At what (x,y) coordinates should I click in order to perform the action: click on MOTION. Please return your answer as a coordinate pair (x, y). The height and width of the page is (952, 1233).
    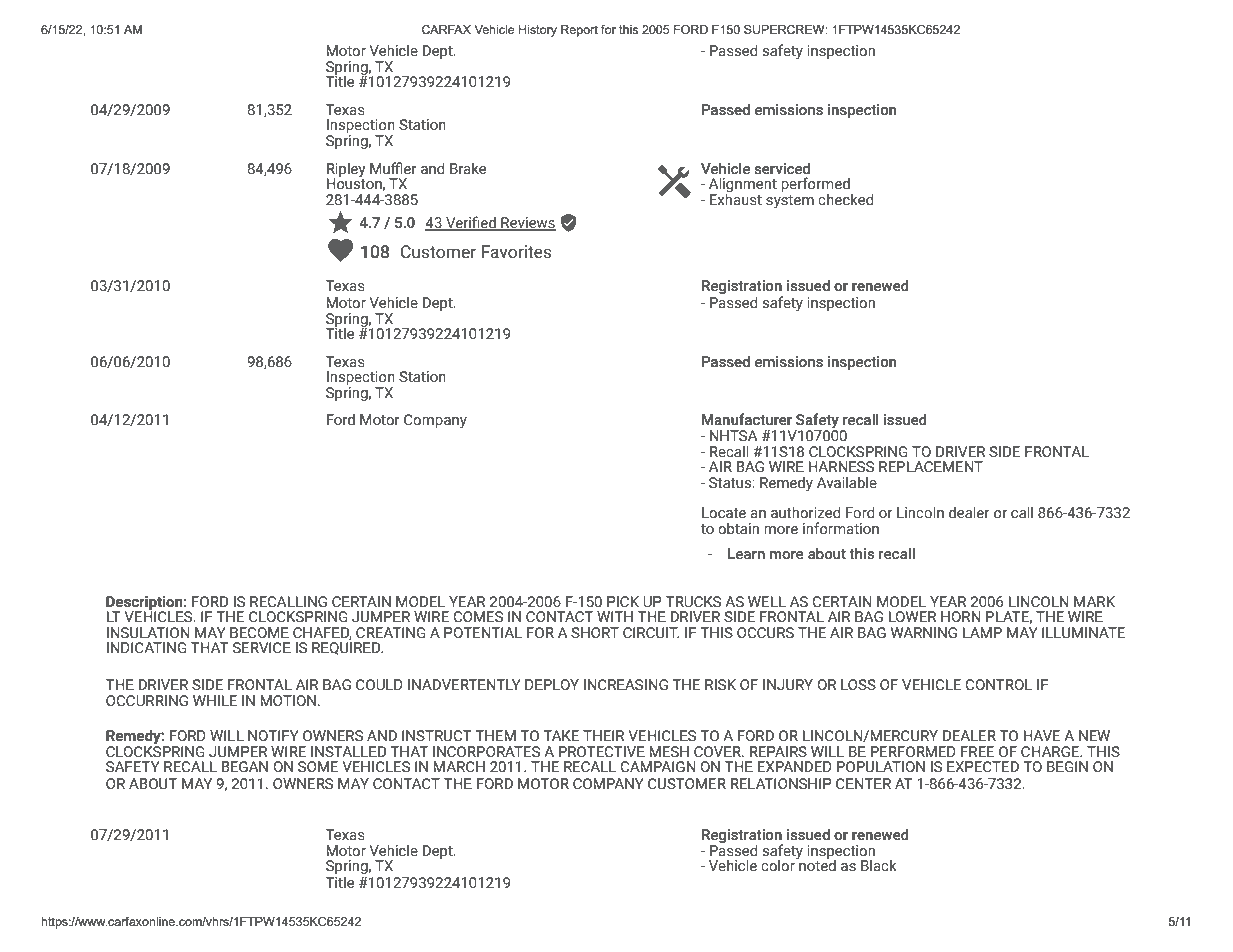
    Looking at the image, I should click on (288, 700).
